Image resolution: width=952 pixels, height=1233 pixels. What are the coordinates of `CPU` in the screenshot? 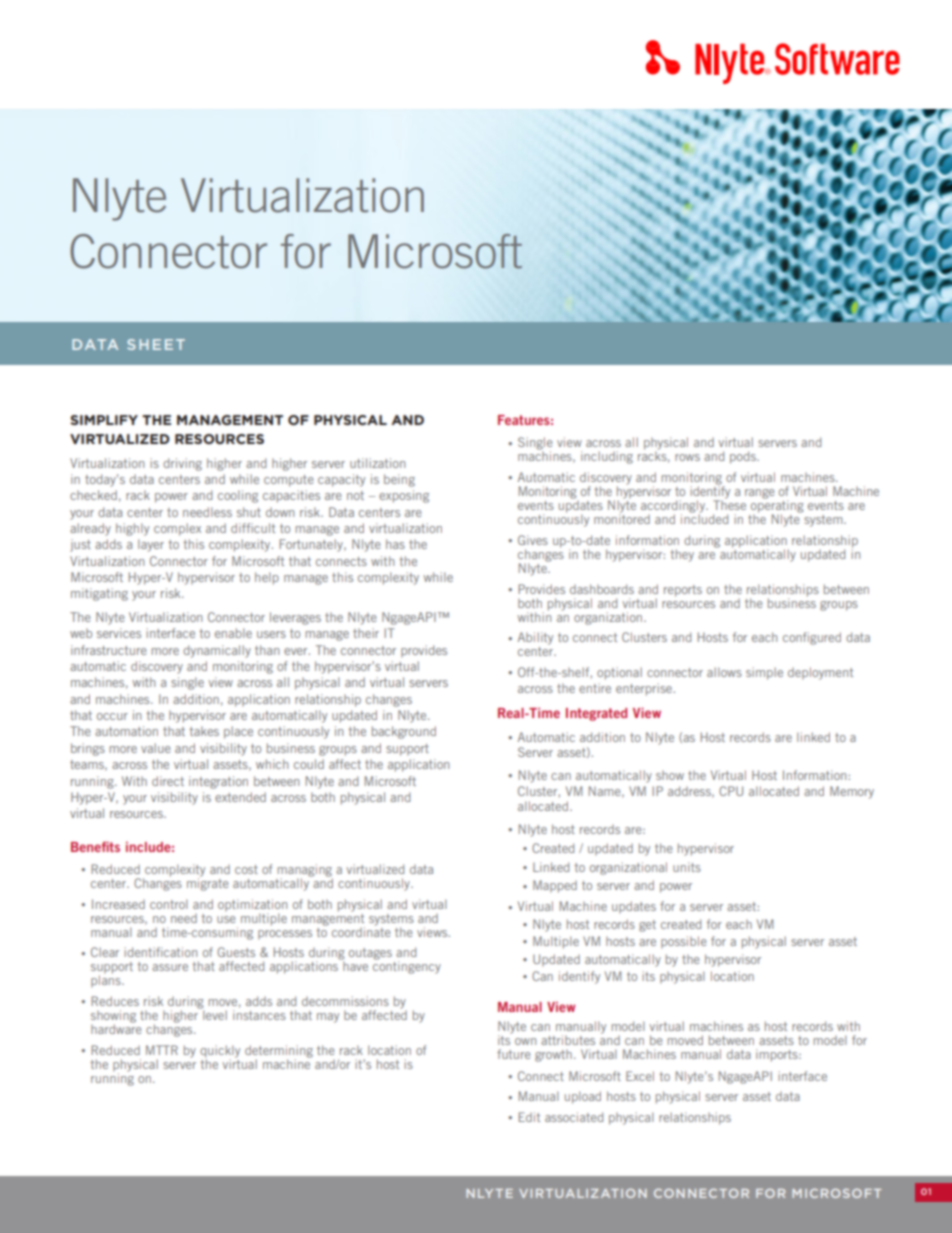 It's located at (731, 791).
